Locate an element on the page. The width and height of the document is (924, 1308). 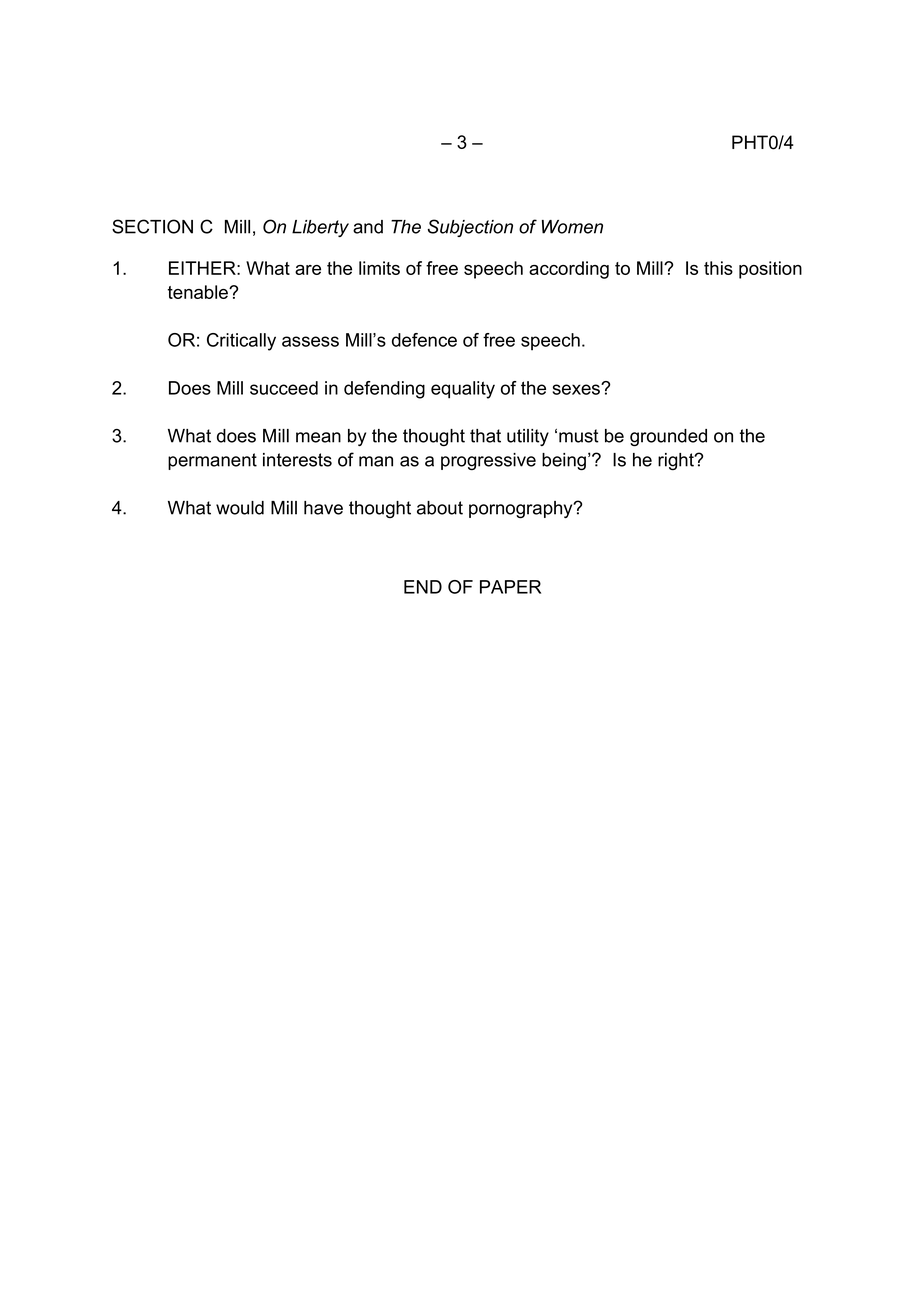
pornography is located at coordinates (522, 510).
